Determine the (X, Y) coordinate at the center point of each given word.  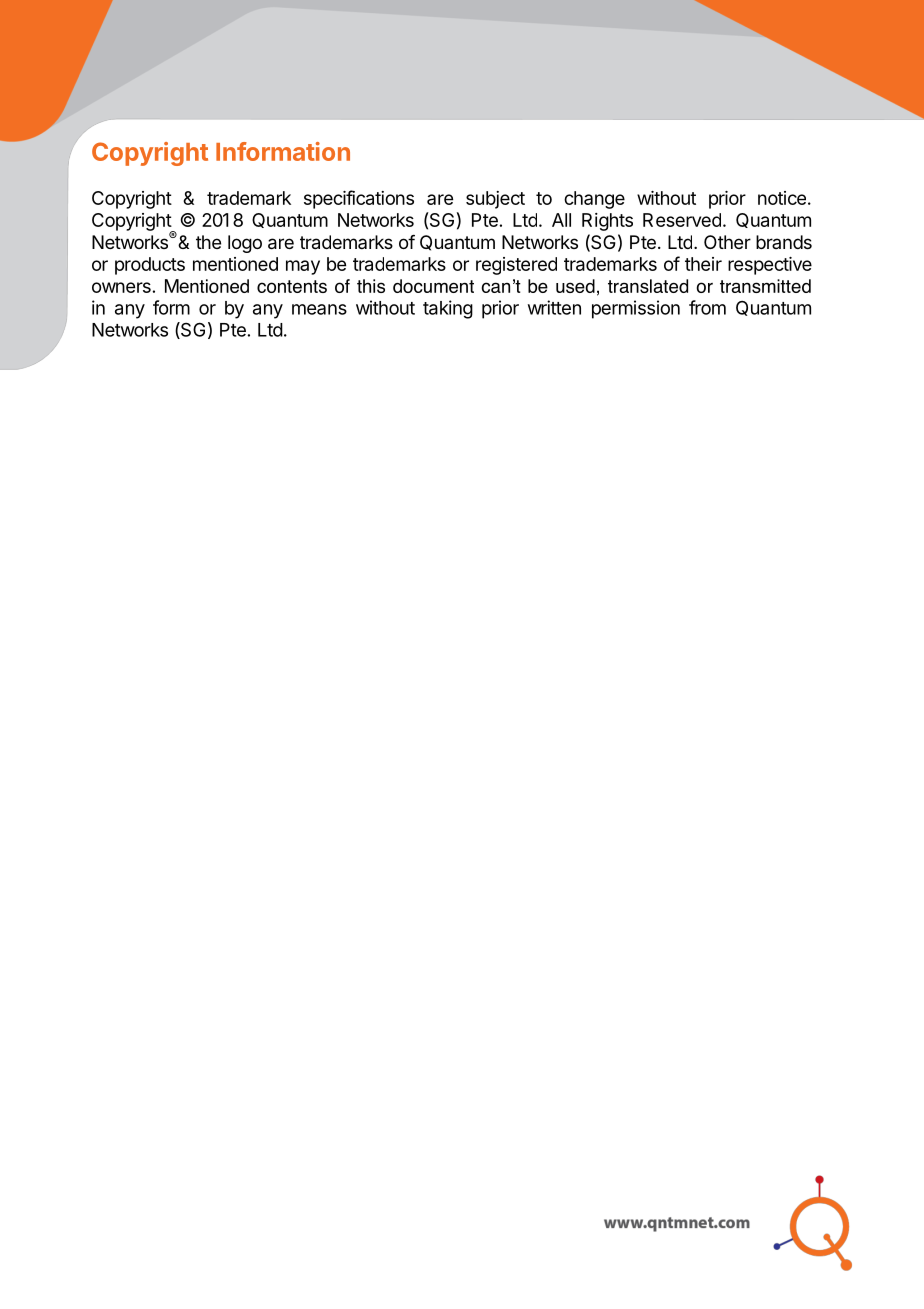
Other (727, 242)
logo (245, 244)
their (703, 264)
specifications (359, 199)
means (319, 309)
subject (495, 200)
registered (516, 266)
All (561, 220)
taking (448, 309)
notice (782, 198)
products (150, 266)
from (707, 307)
